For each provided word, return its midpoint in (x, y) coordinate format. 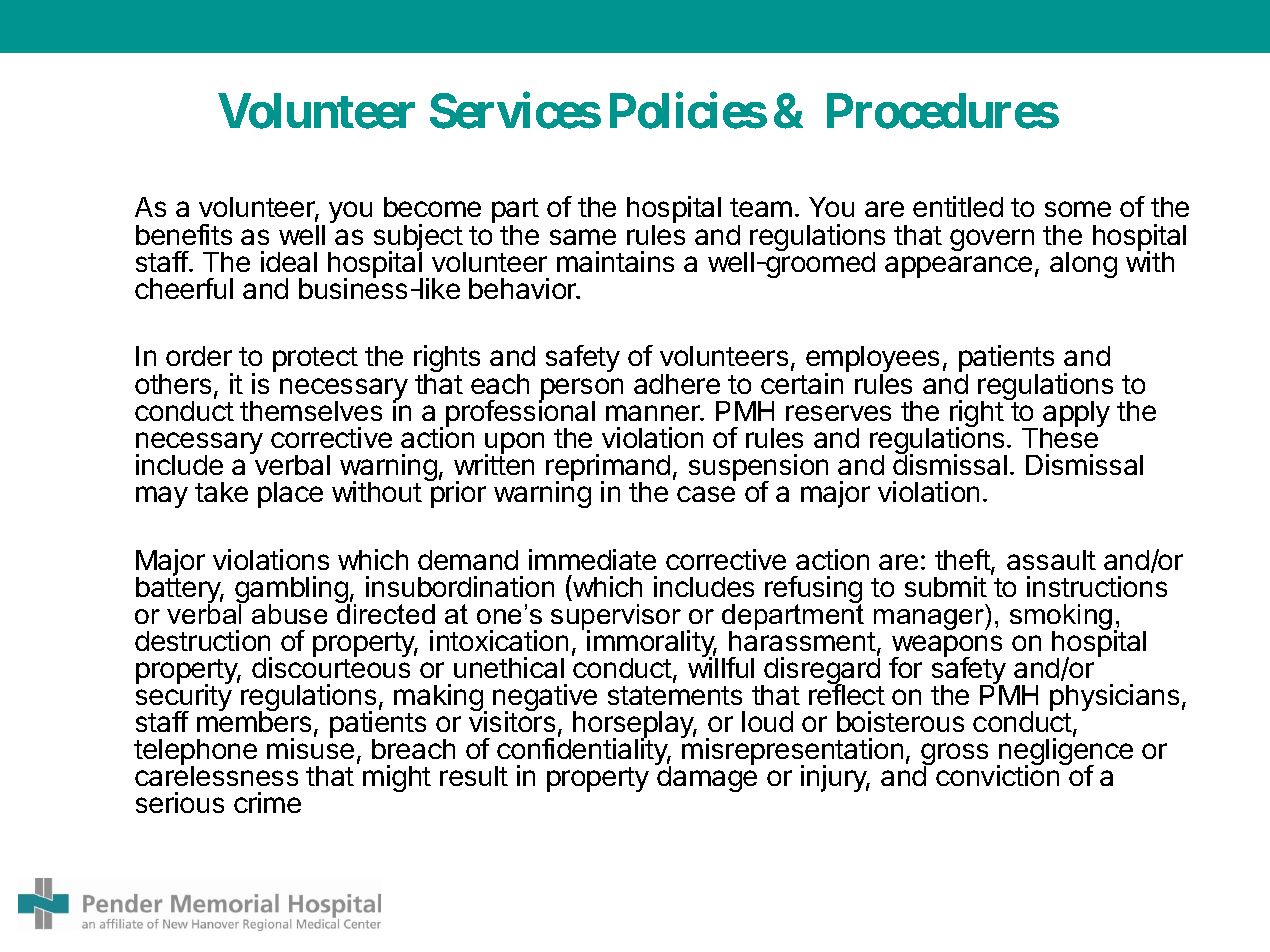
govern (992, 240)
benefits (184, 234)
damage (706, 778)
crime (267, 802)
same (583, 237)
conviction (997, 775)
